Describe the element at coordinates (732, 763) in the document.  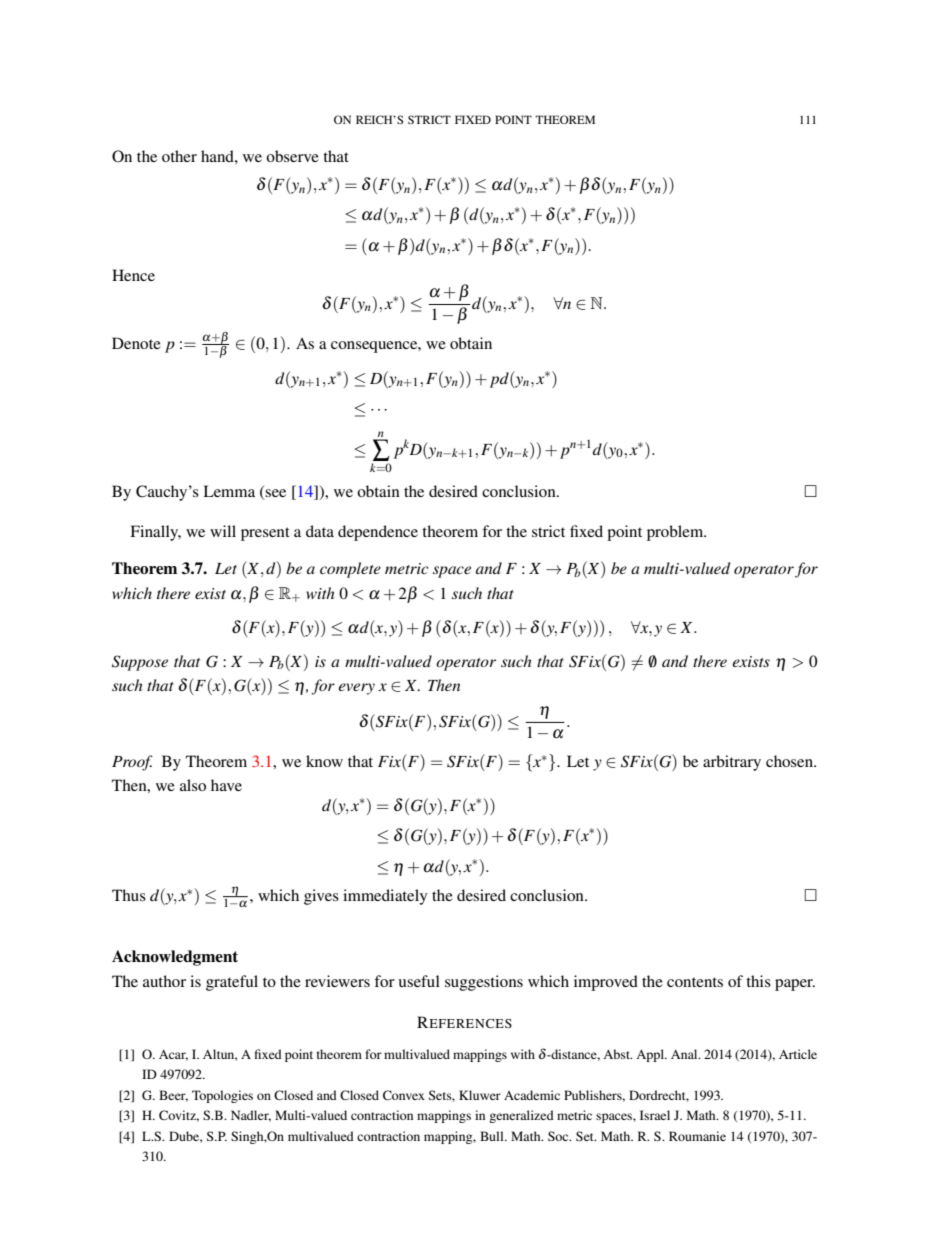
I see `arbitrary` at that location.
